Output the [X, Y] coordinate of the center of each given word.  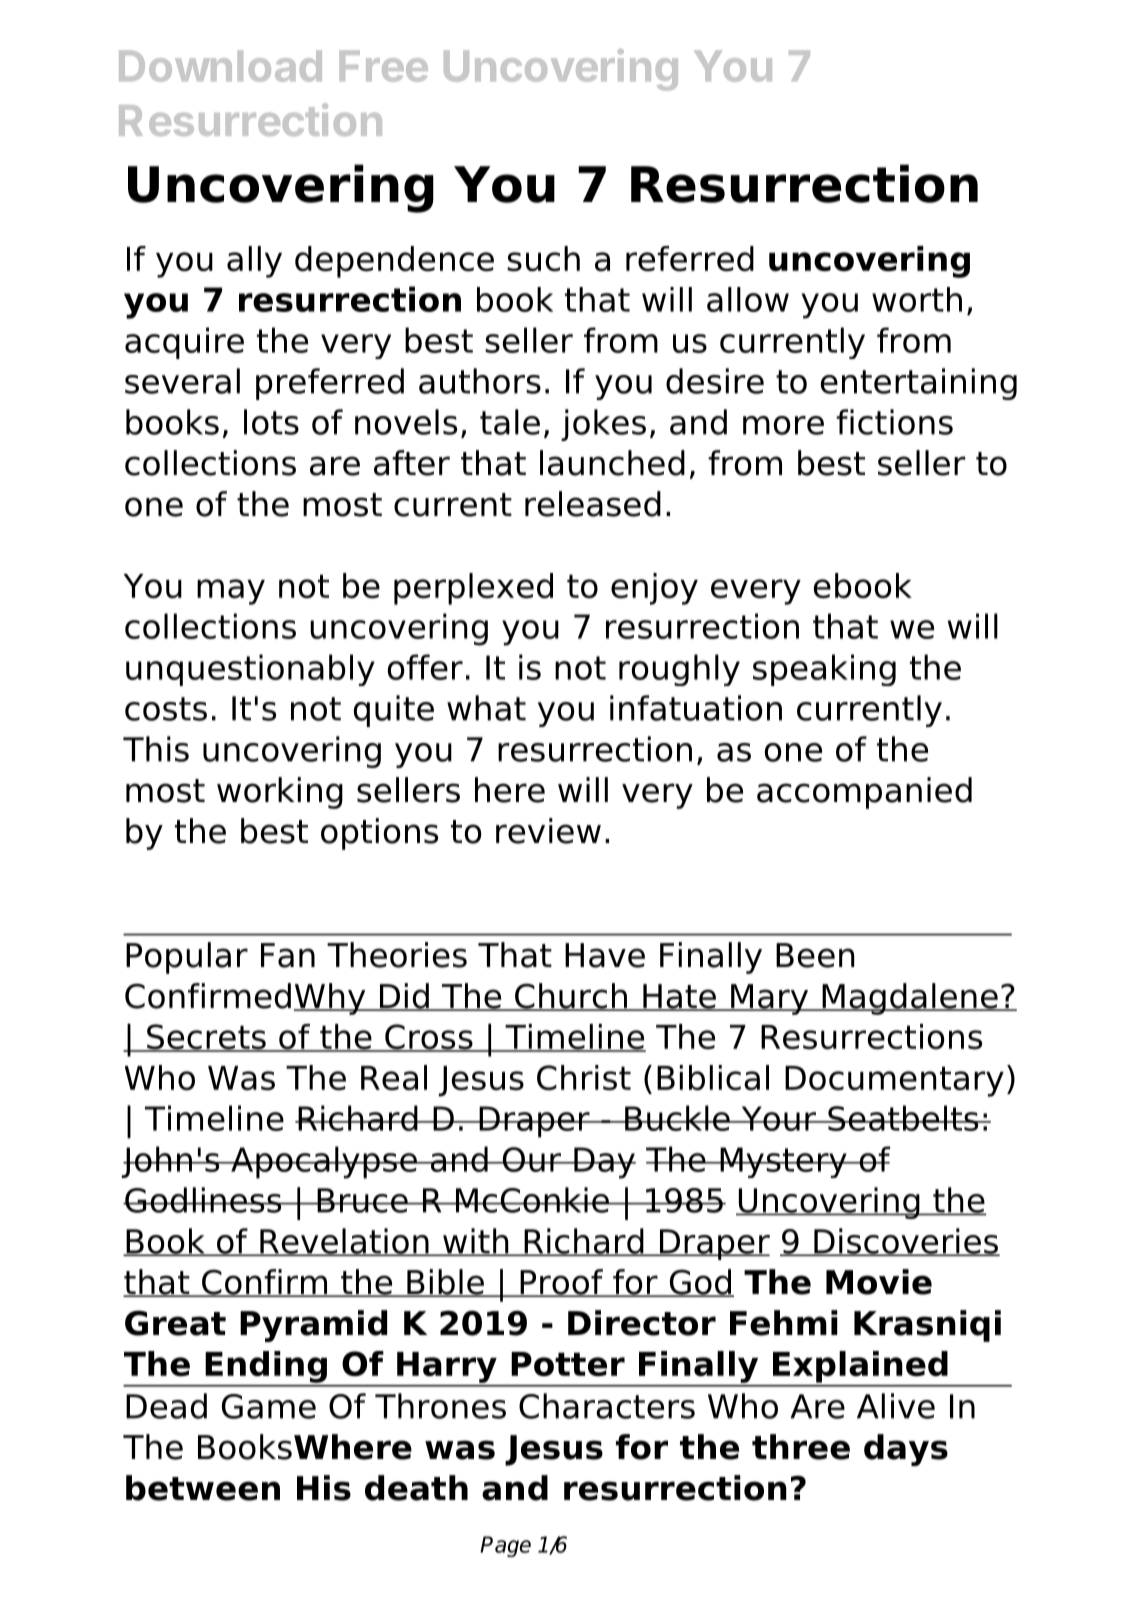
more [783, 425]
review [548, 831]
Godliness [203, 1200]
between [203, 1488]
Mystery [783, 1162]
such [543, 259]
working [280, 793]
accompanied [864, 793]
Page [505, 1546]
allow [748, 299]
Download [220, 66]
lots [271, 422]
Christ [584, 1078]
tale [510, 422]
